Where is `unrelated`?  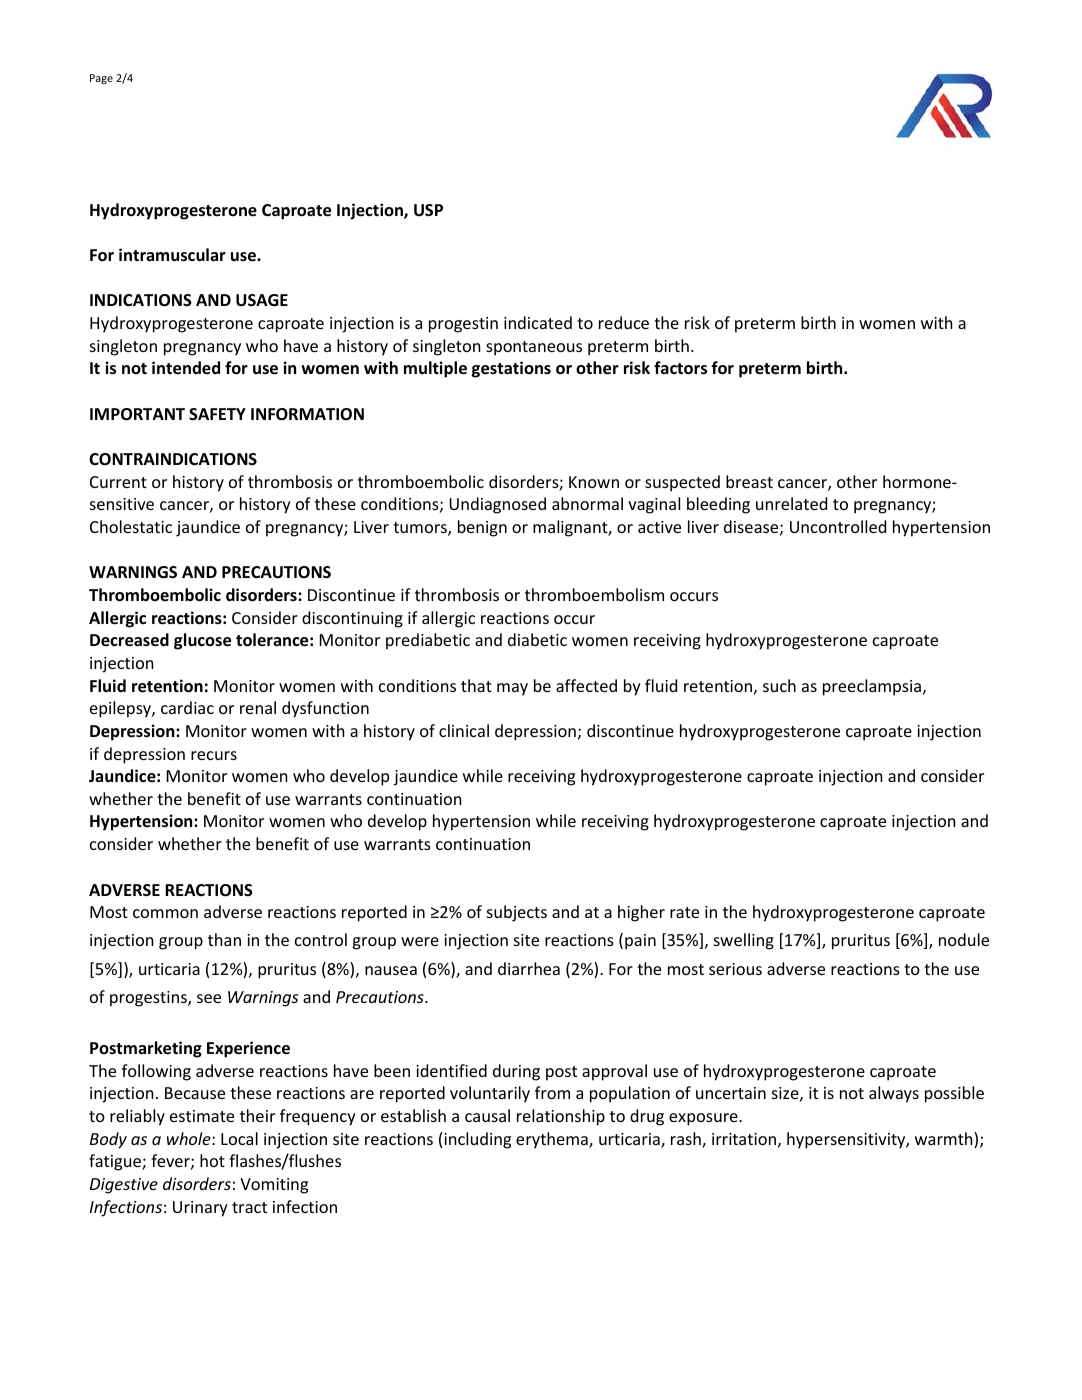
unrelated is located at coordinates (791, 503).
